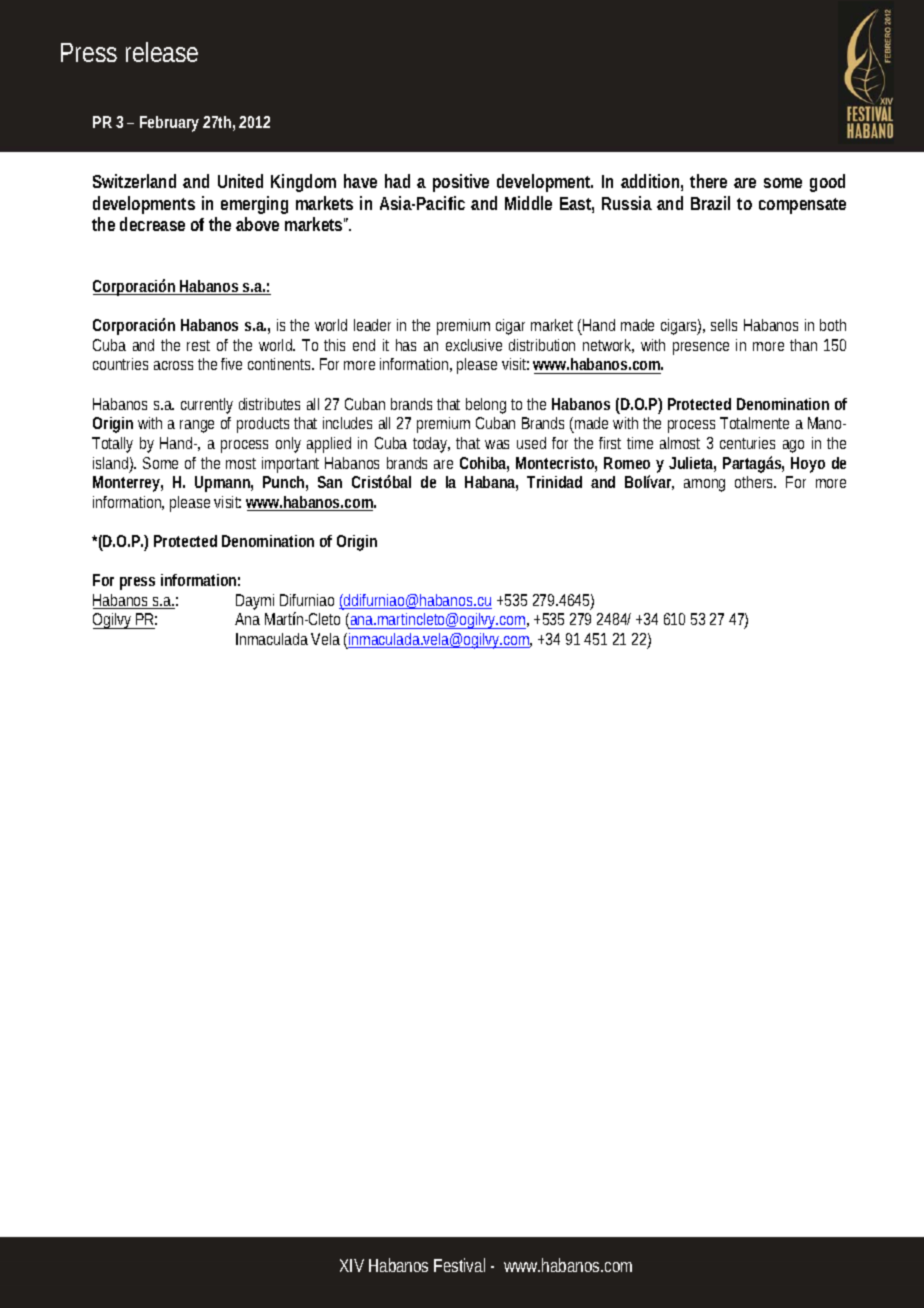  I want to click on February, so click(169, 124).
